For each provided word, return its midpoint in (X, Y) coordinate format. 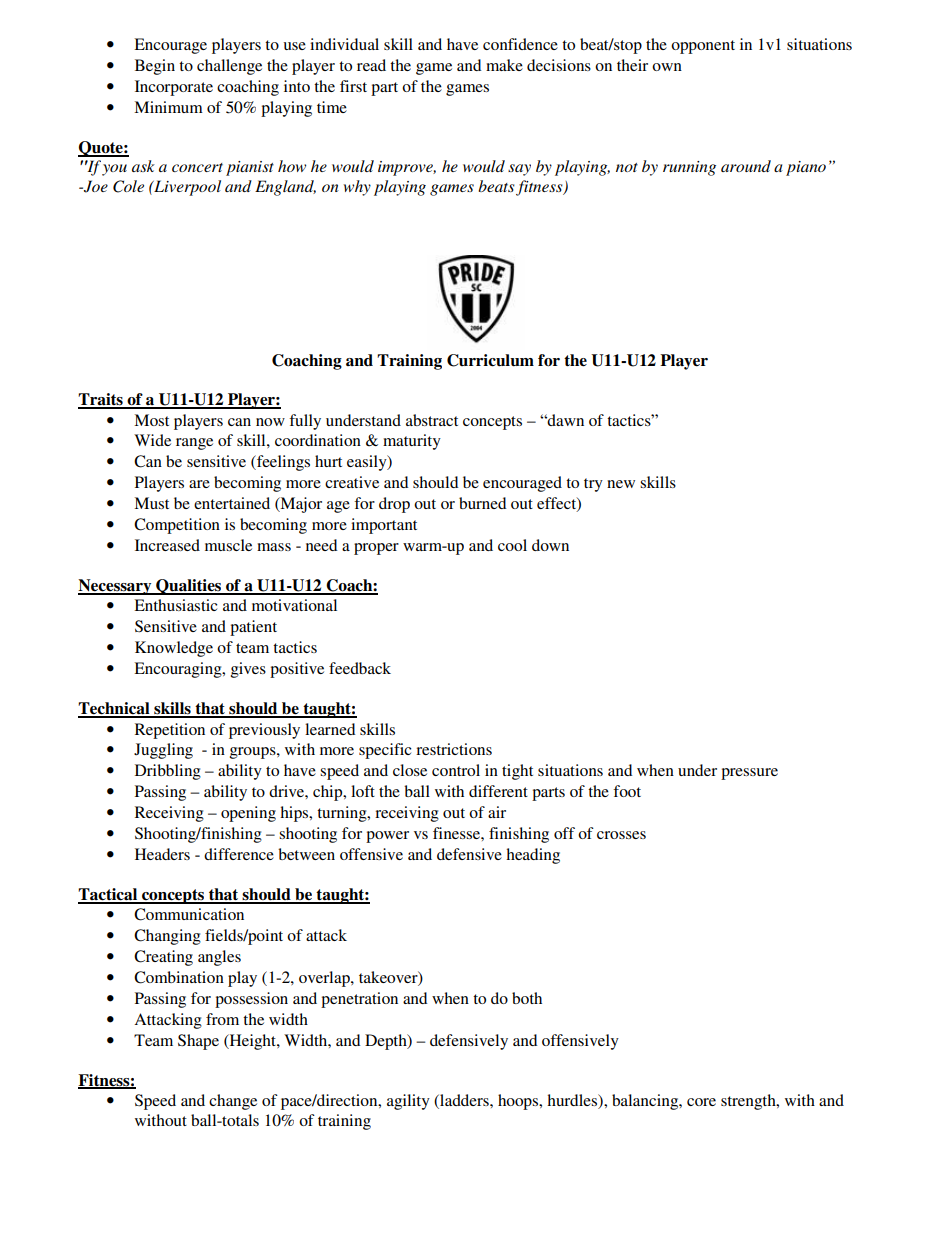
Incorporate (174, 88)
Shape (198, 1042)
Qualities (189, 587)
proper (376, 549)
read (371, 65)
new (621, 484)
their (632, 65)
